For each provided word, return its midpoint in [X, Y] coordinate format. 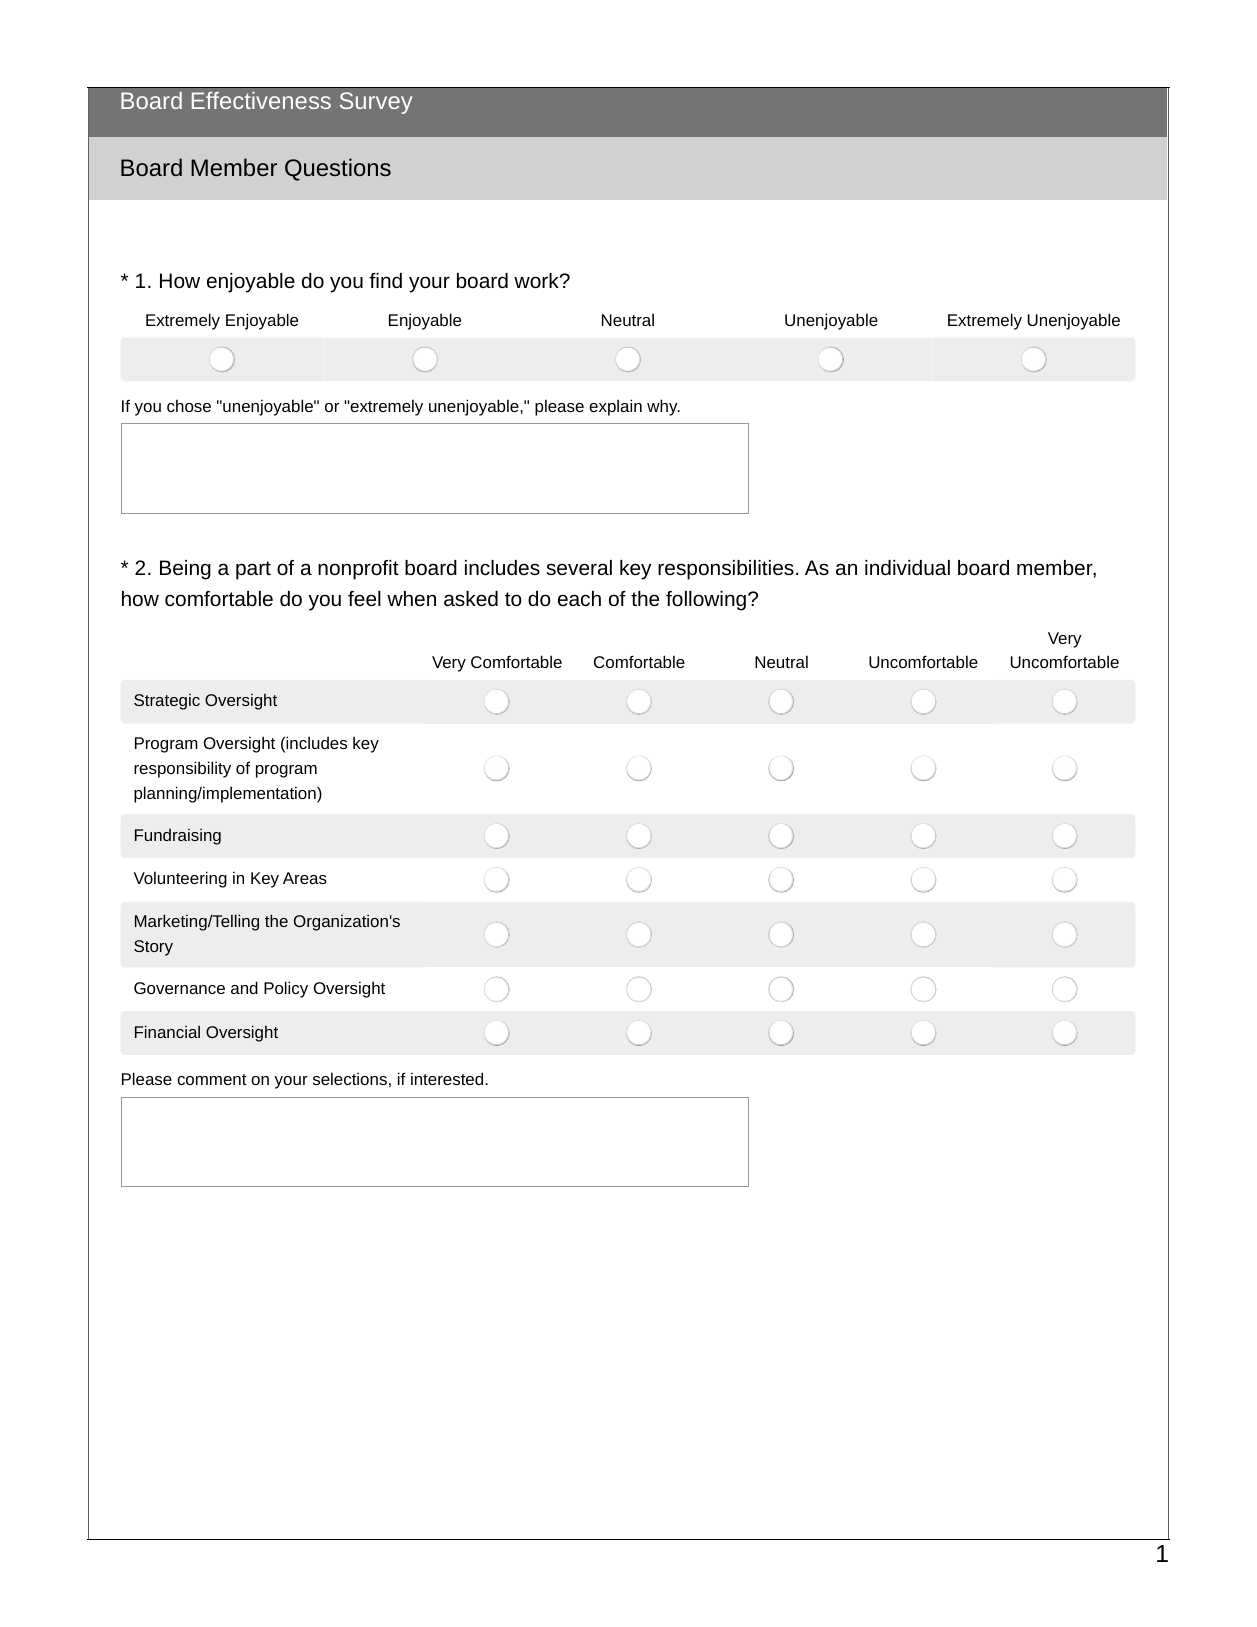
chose [189, 405]
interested [448, 1078]
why [663, 407]
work [537, 280]
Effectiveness [261, 100]
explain [615, 407]
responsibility [182, 769]
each [579, 598]
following [706, 601]
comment [212, 1079]
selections [350, 1078]
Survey [376, 103]
